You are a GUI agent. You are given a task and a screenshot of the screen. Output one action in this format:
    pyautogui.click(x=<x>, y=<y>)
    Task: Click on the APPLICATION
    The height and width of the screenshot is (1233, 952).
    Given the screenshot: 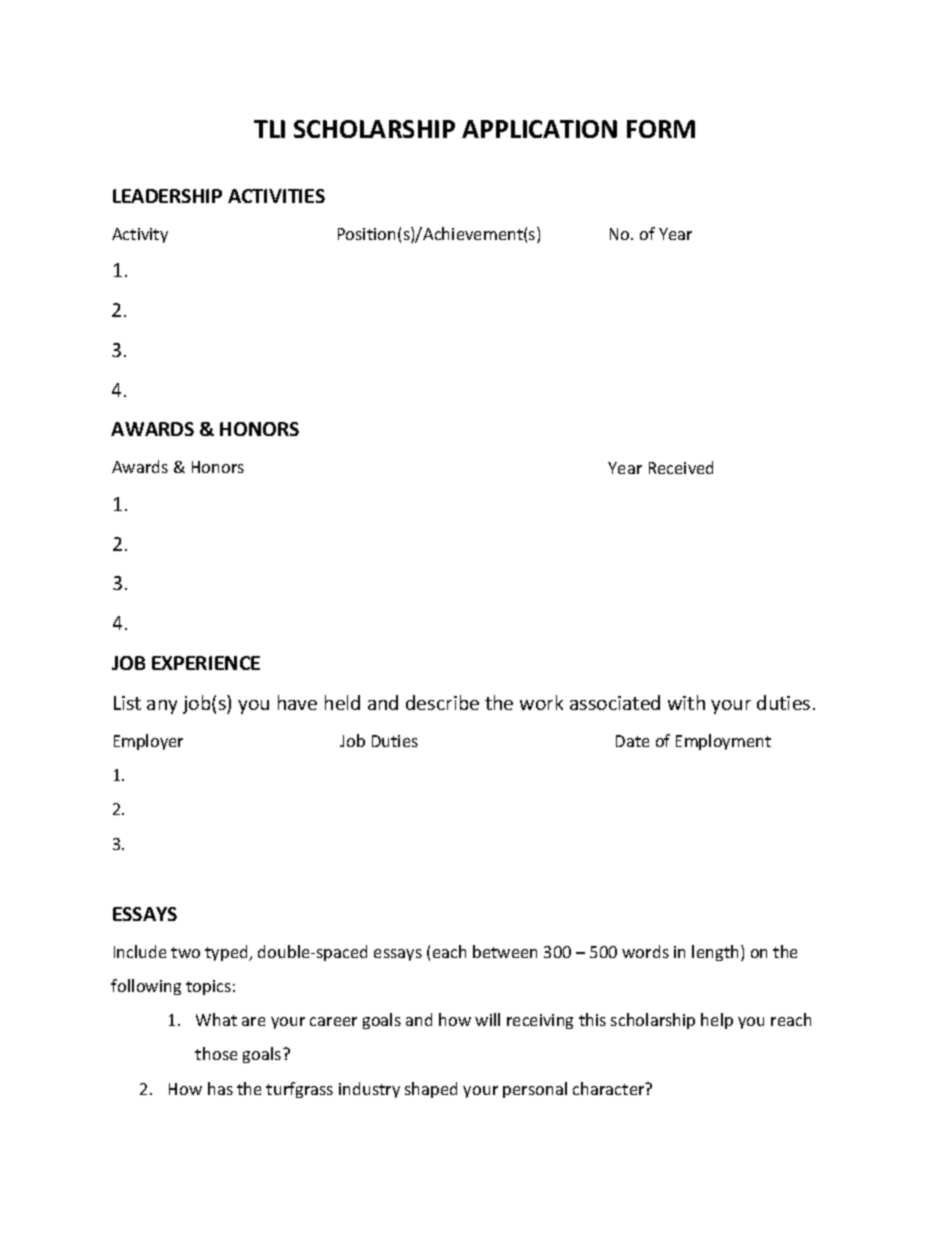 What is the action you would take?
    pyautogui.click(x=539, y=129)
